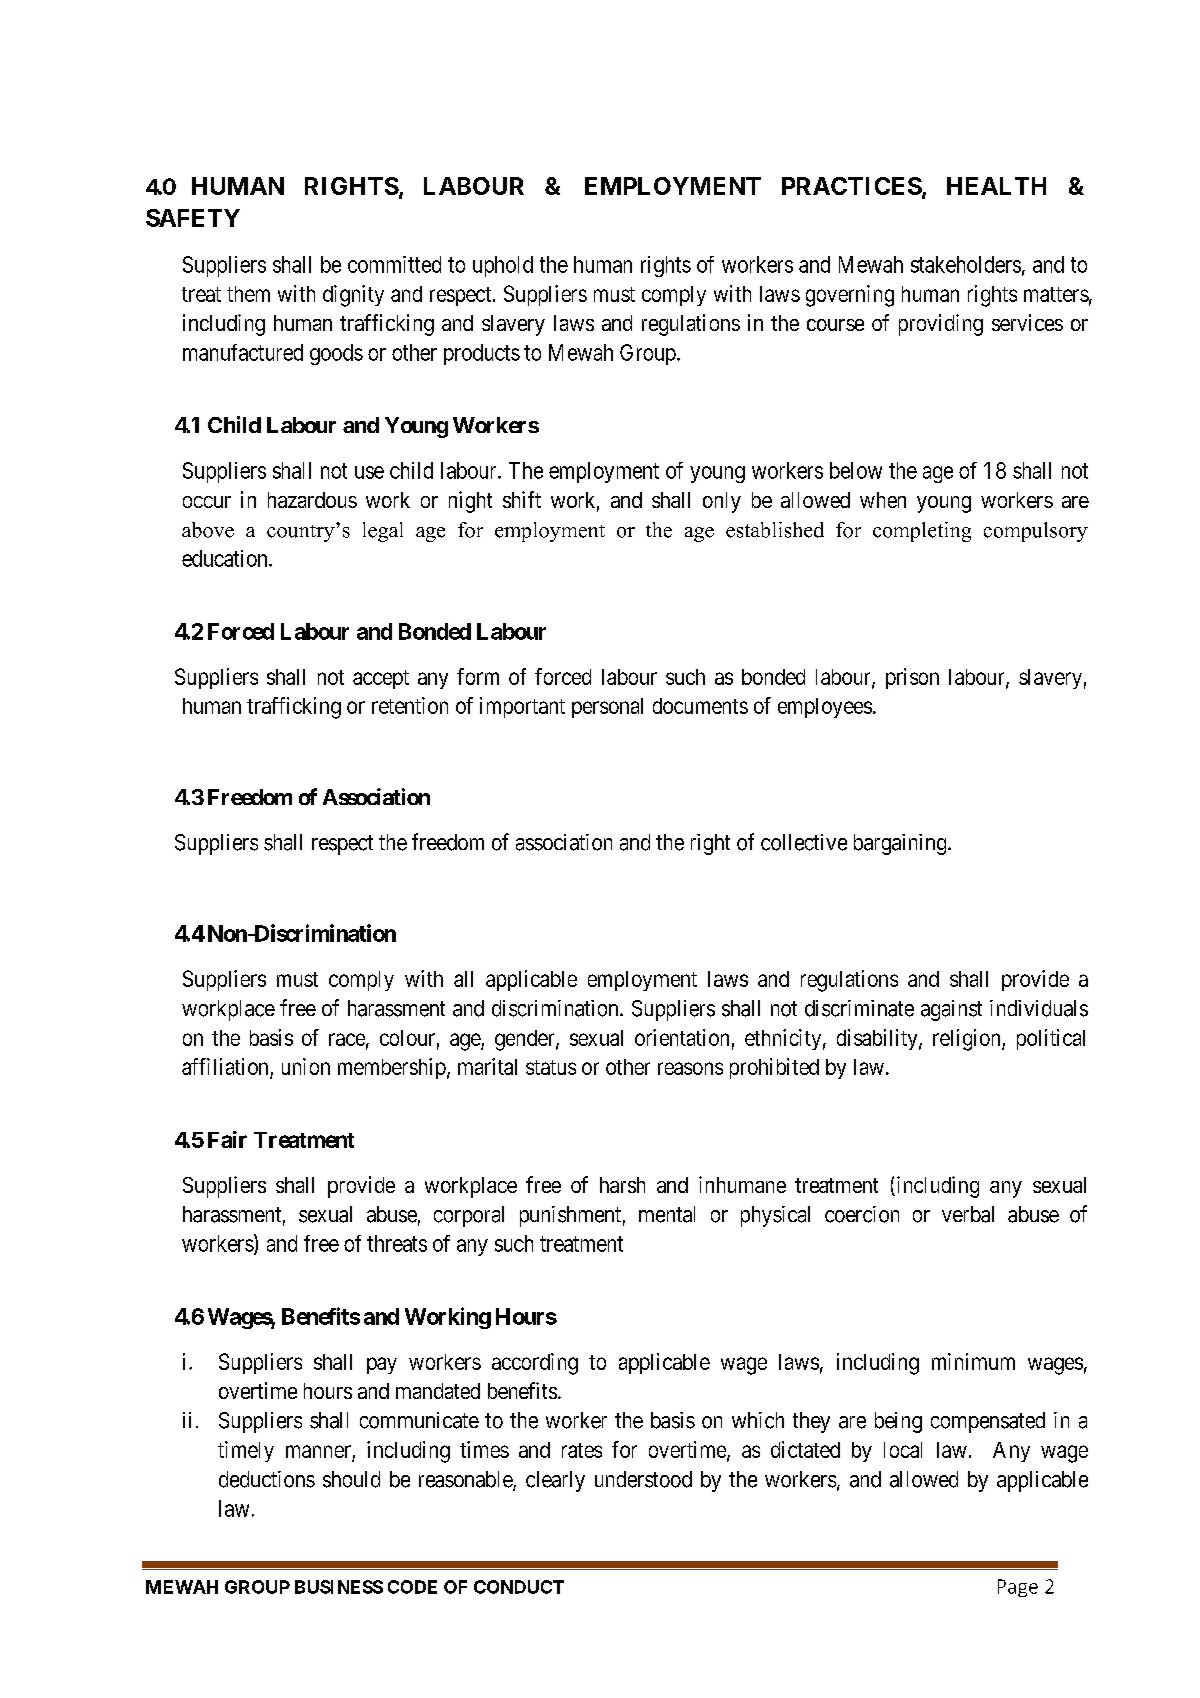 This document has width=1200, height=1698. I want to click on uphold, so click(503, 266).
